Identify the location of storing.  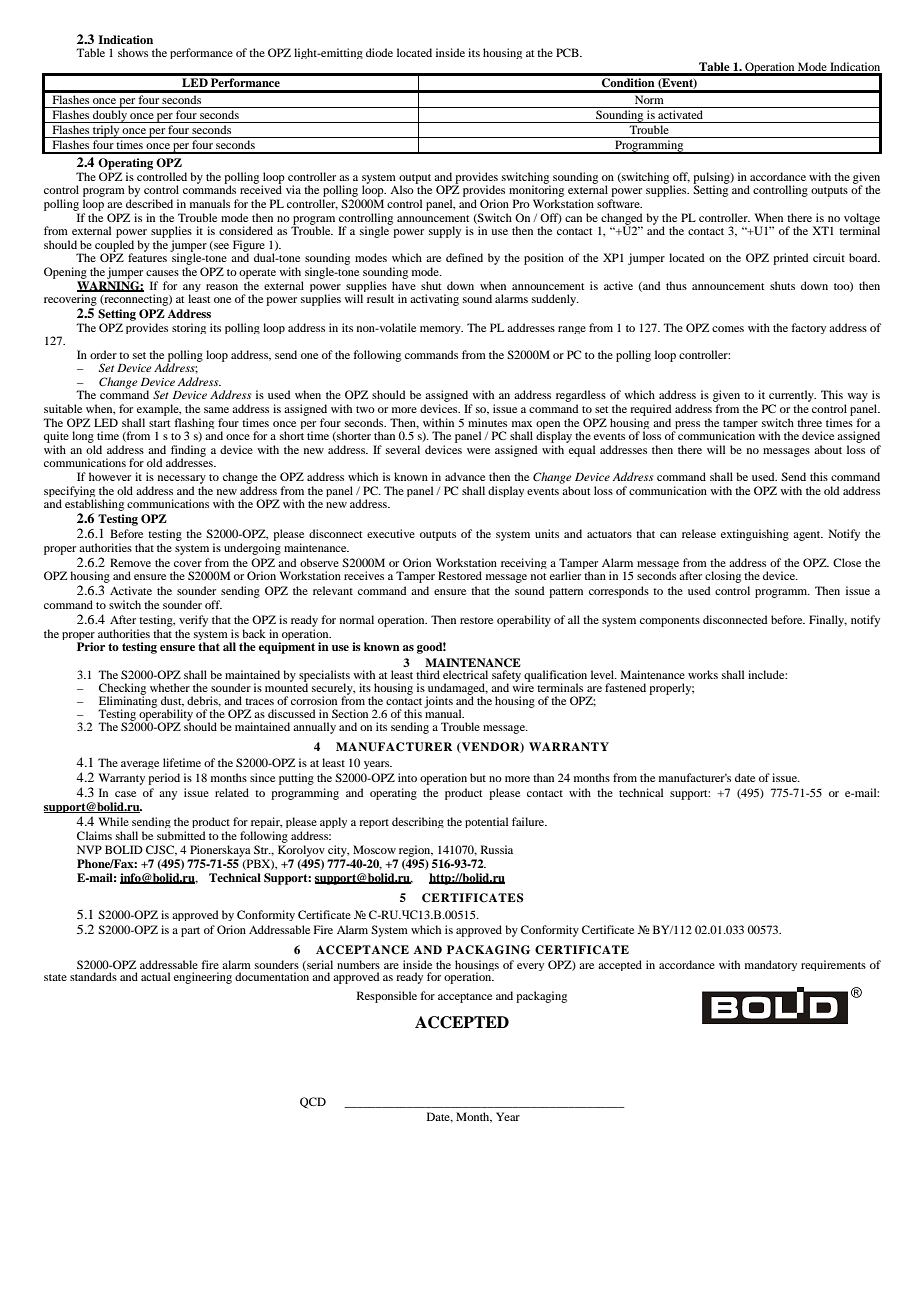
(189, 328).
